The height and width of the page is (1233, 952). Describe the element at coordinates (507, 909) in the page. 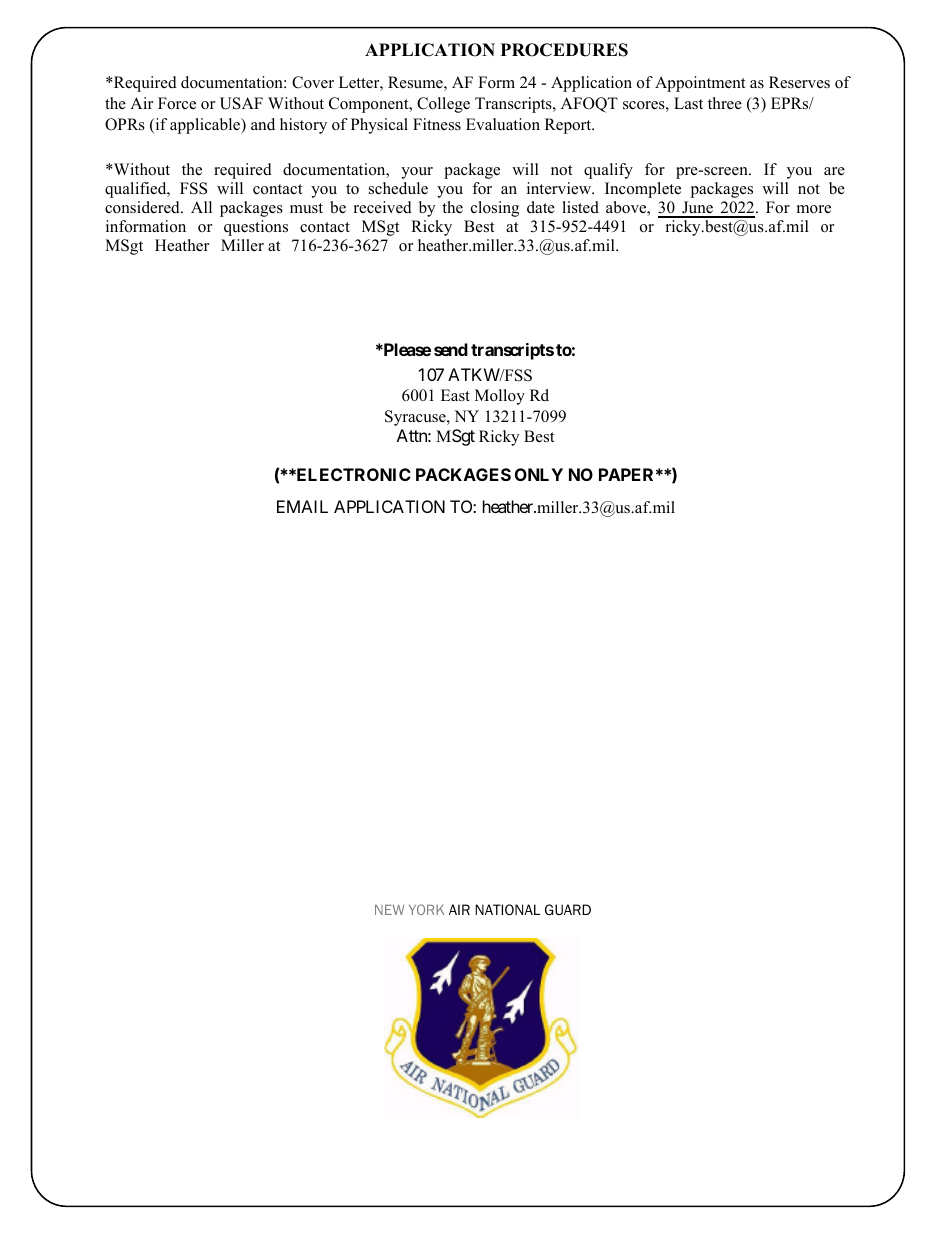

I see `NATIONAL` at that location.
